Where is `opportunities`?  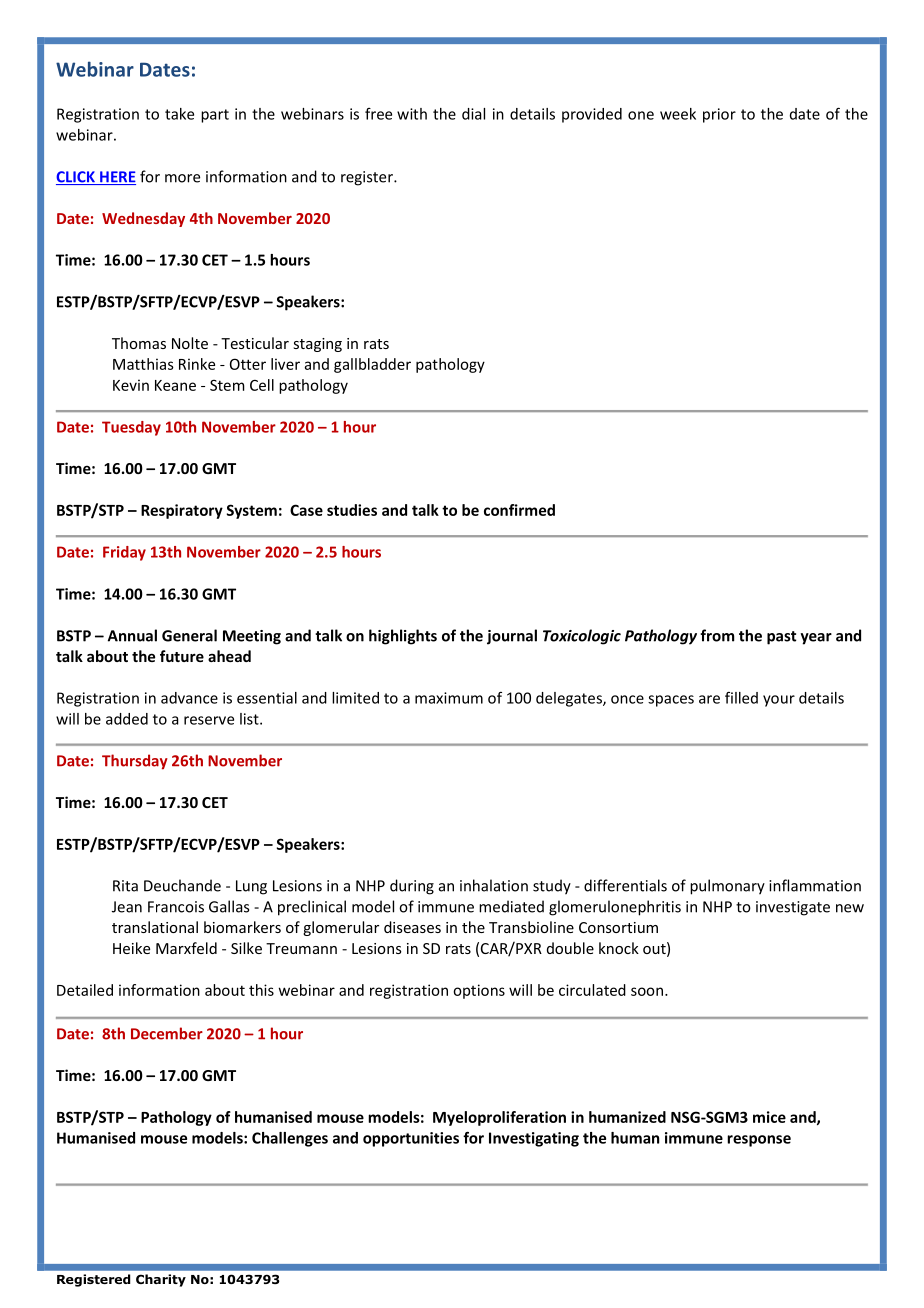
opportunities is located at coordinates (411, 1139).
